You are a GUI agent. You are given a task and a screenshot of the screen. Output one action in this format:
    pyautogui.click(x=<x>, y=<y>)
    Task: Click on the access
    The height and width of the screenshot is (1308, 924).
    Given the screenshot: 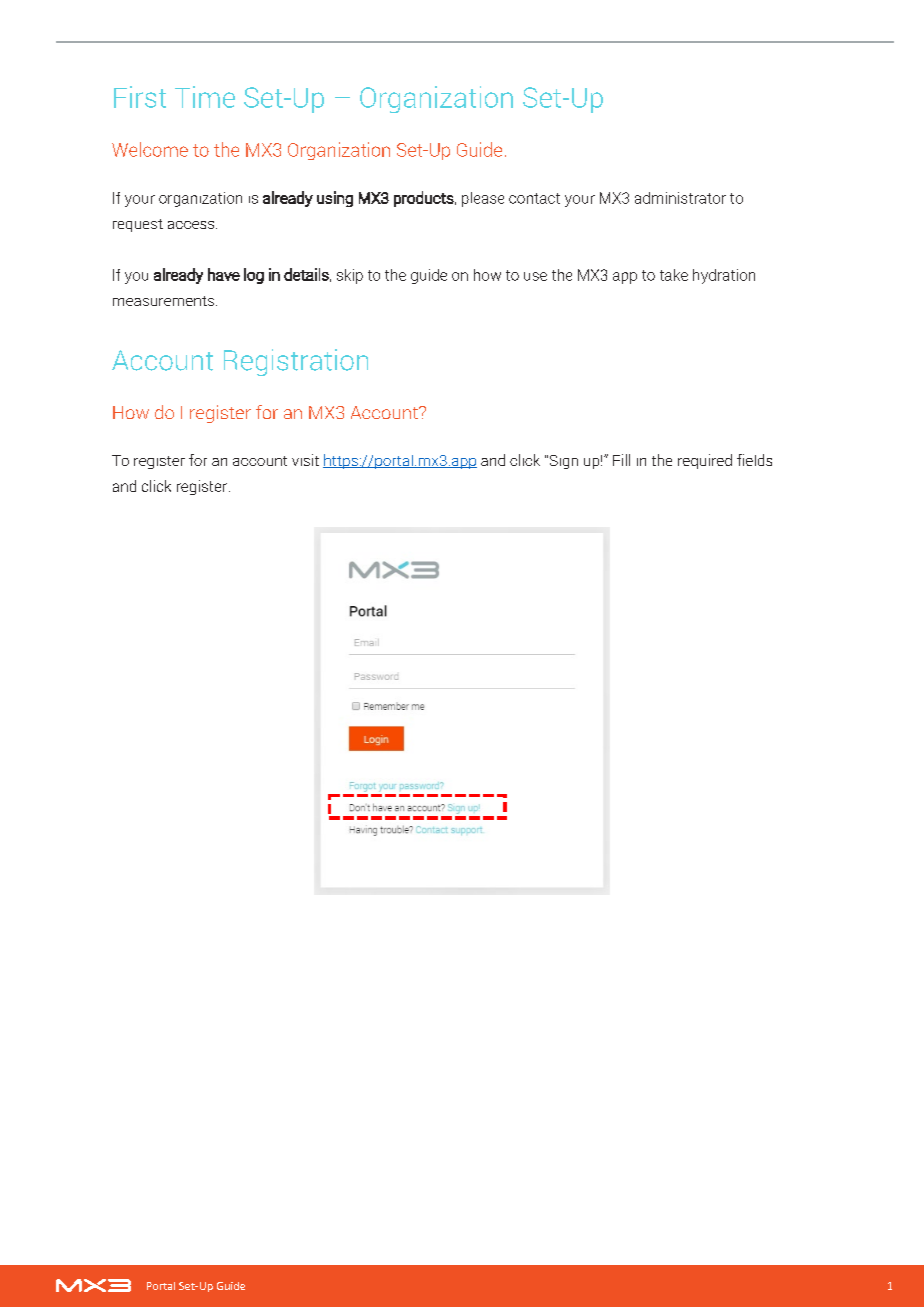 What is the action you would take?
    pyautogui.click(x=192, y=225)
